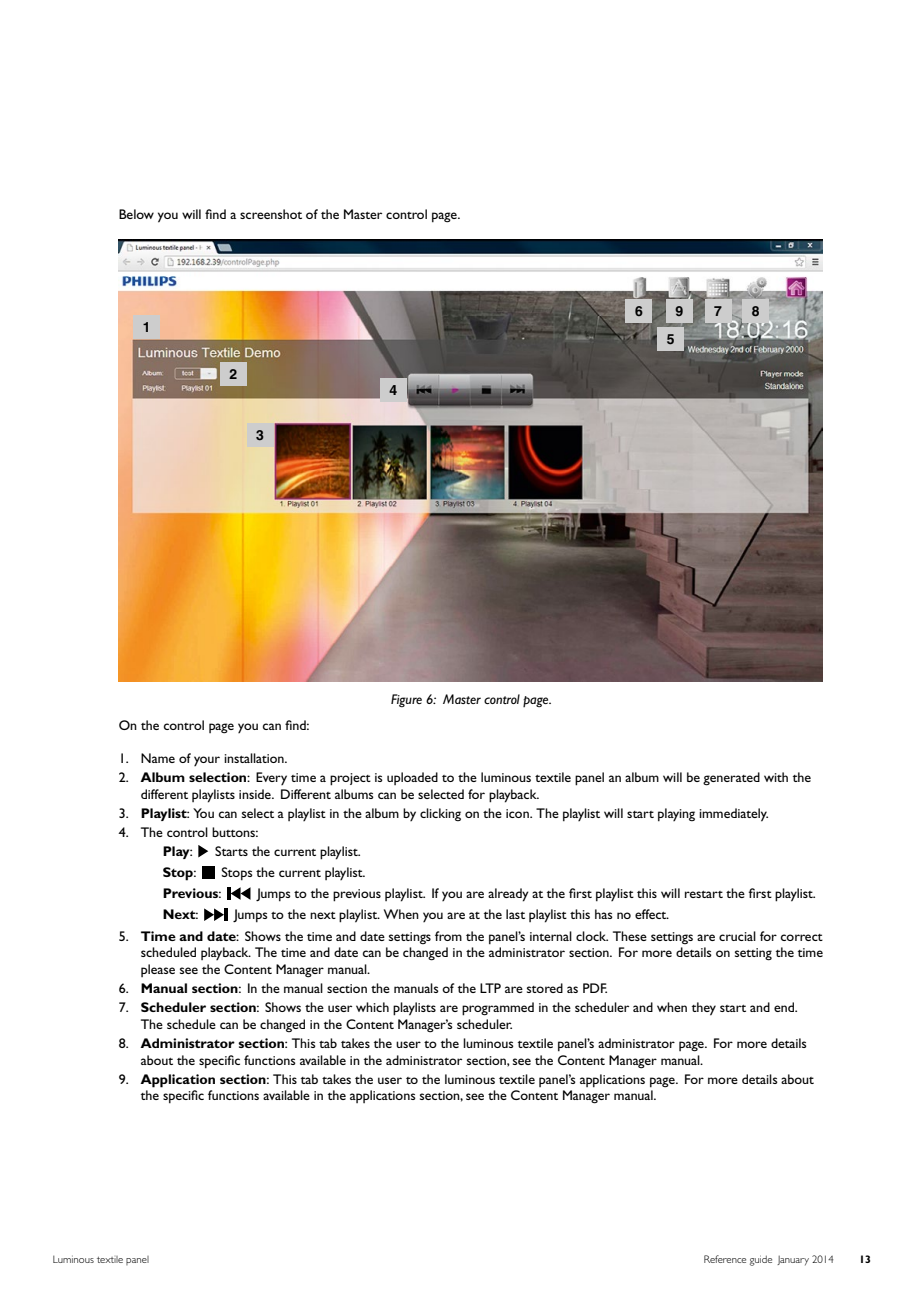 Image resolution: width=924 pixels, height=1308 pixels. Describe the element at coordinates (776, 777) in the screenshot. I see `with` at that location.
